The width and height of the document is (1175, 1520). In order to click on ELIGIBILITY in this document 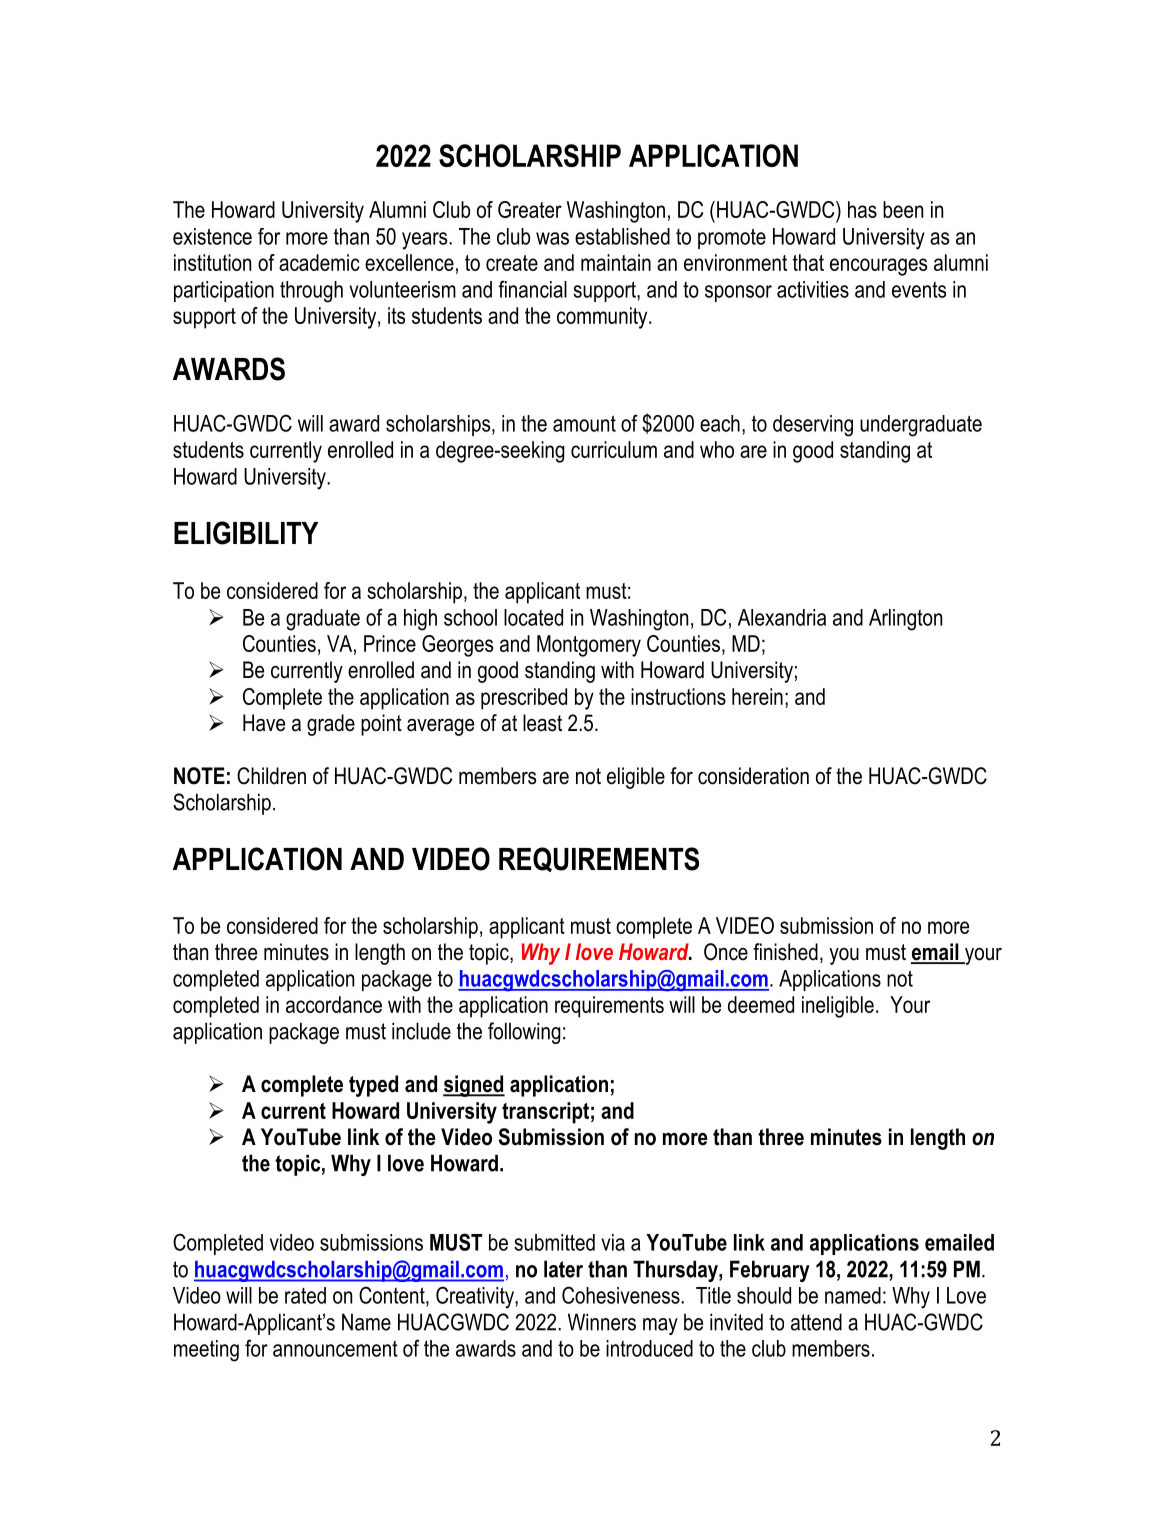, I will do `click(246, 533)`.
